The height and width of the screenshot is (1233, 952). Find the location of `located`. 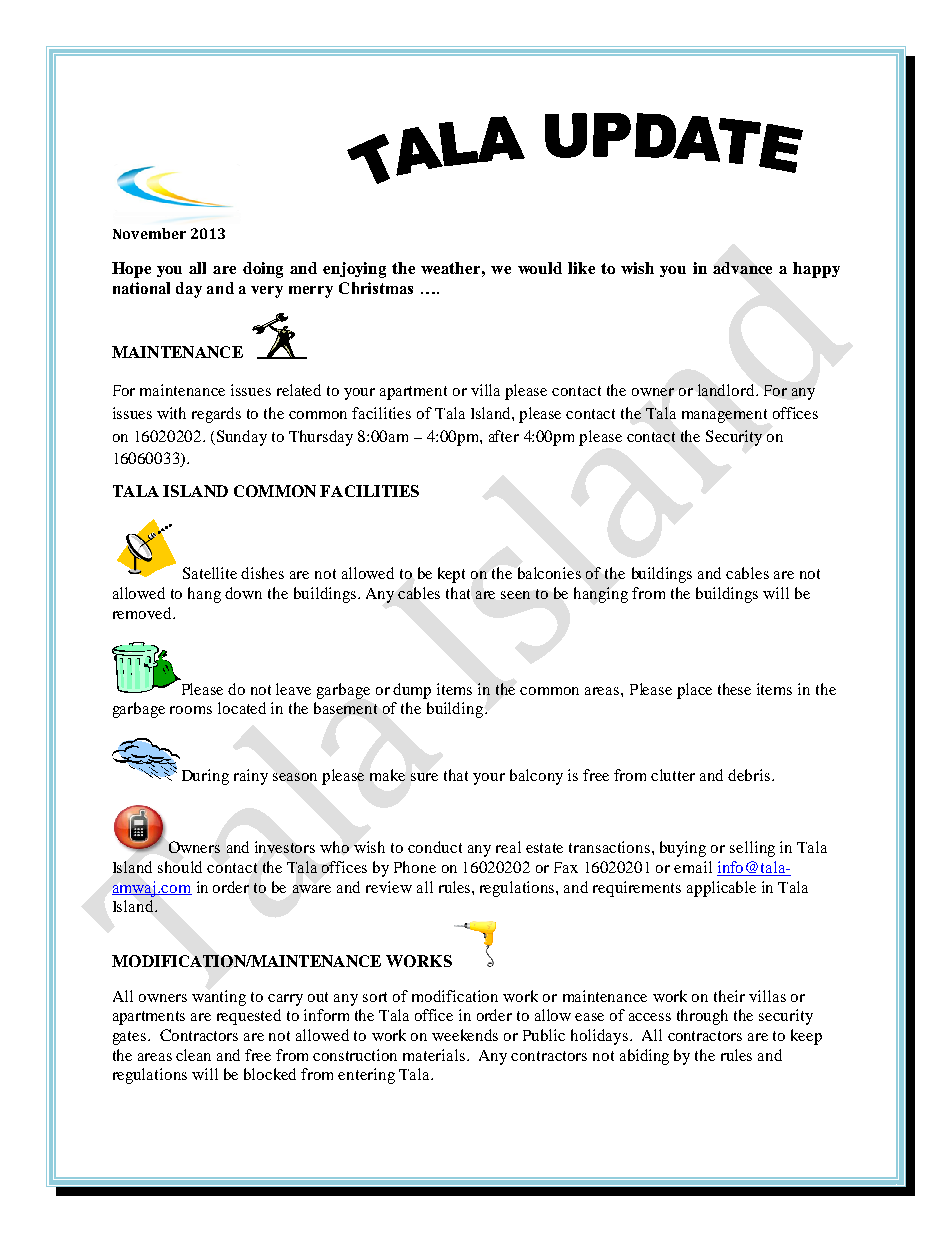

located is located at coordinates (242, 708).
